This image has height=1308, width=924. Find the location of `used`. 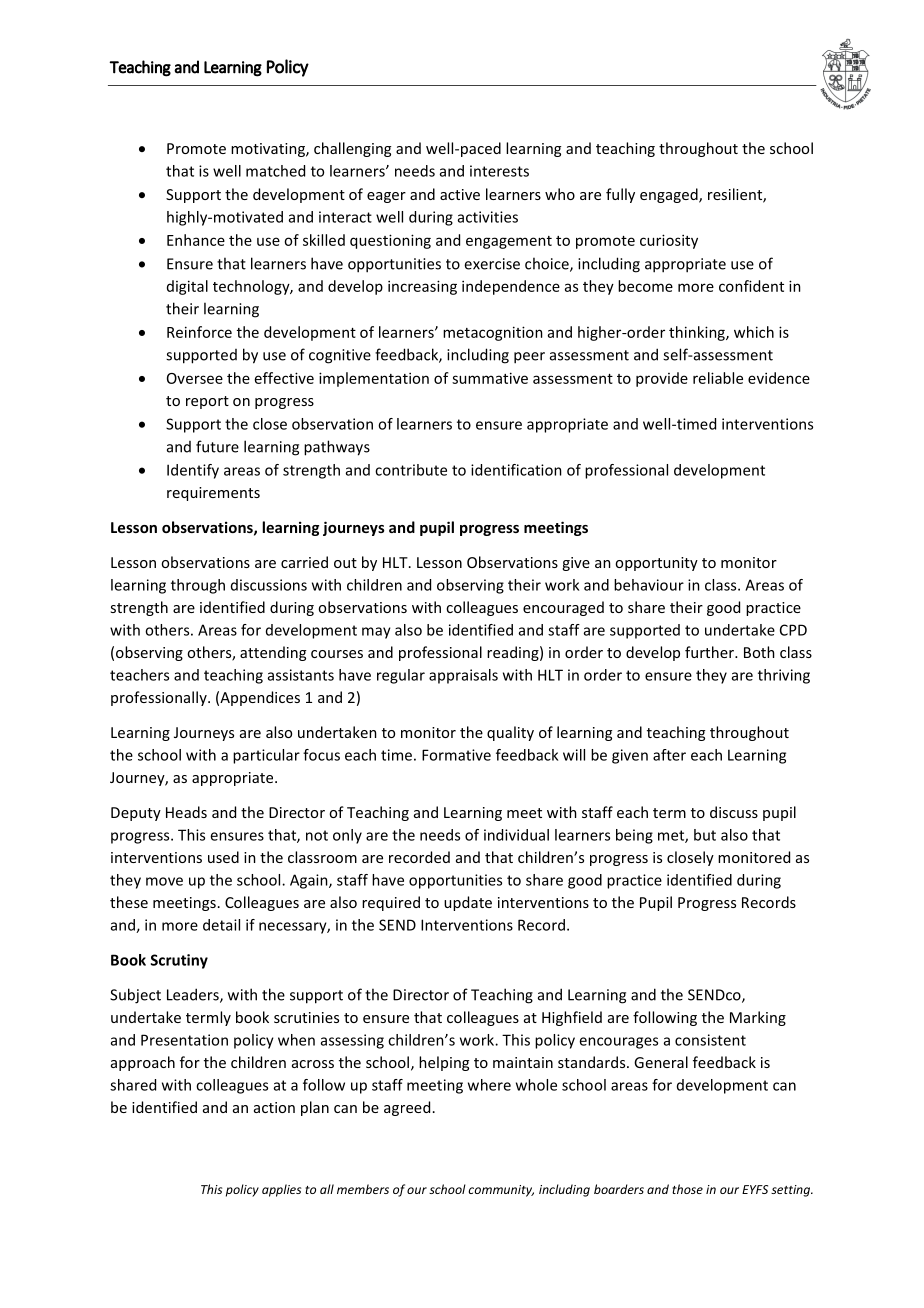

used is located at coordinates (223, 857).
